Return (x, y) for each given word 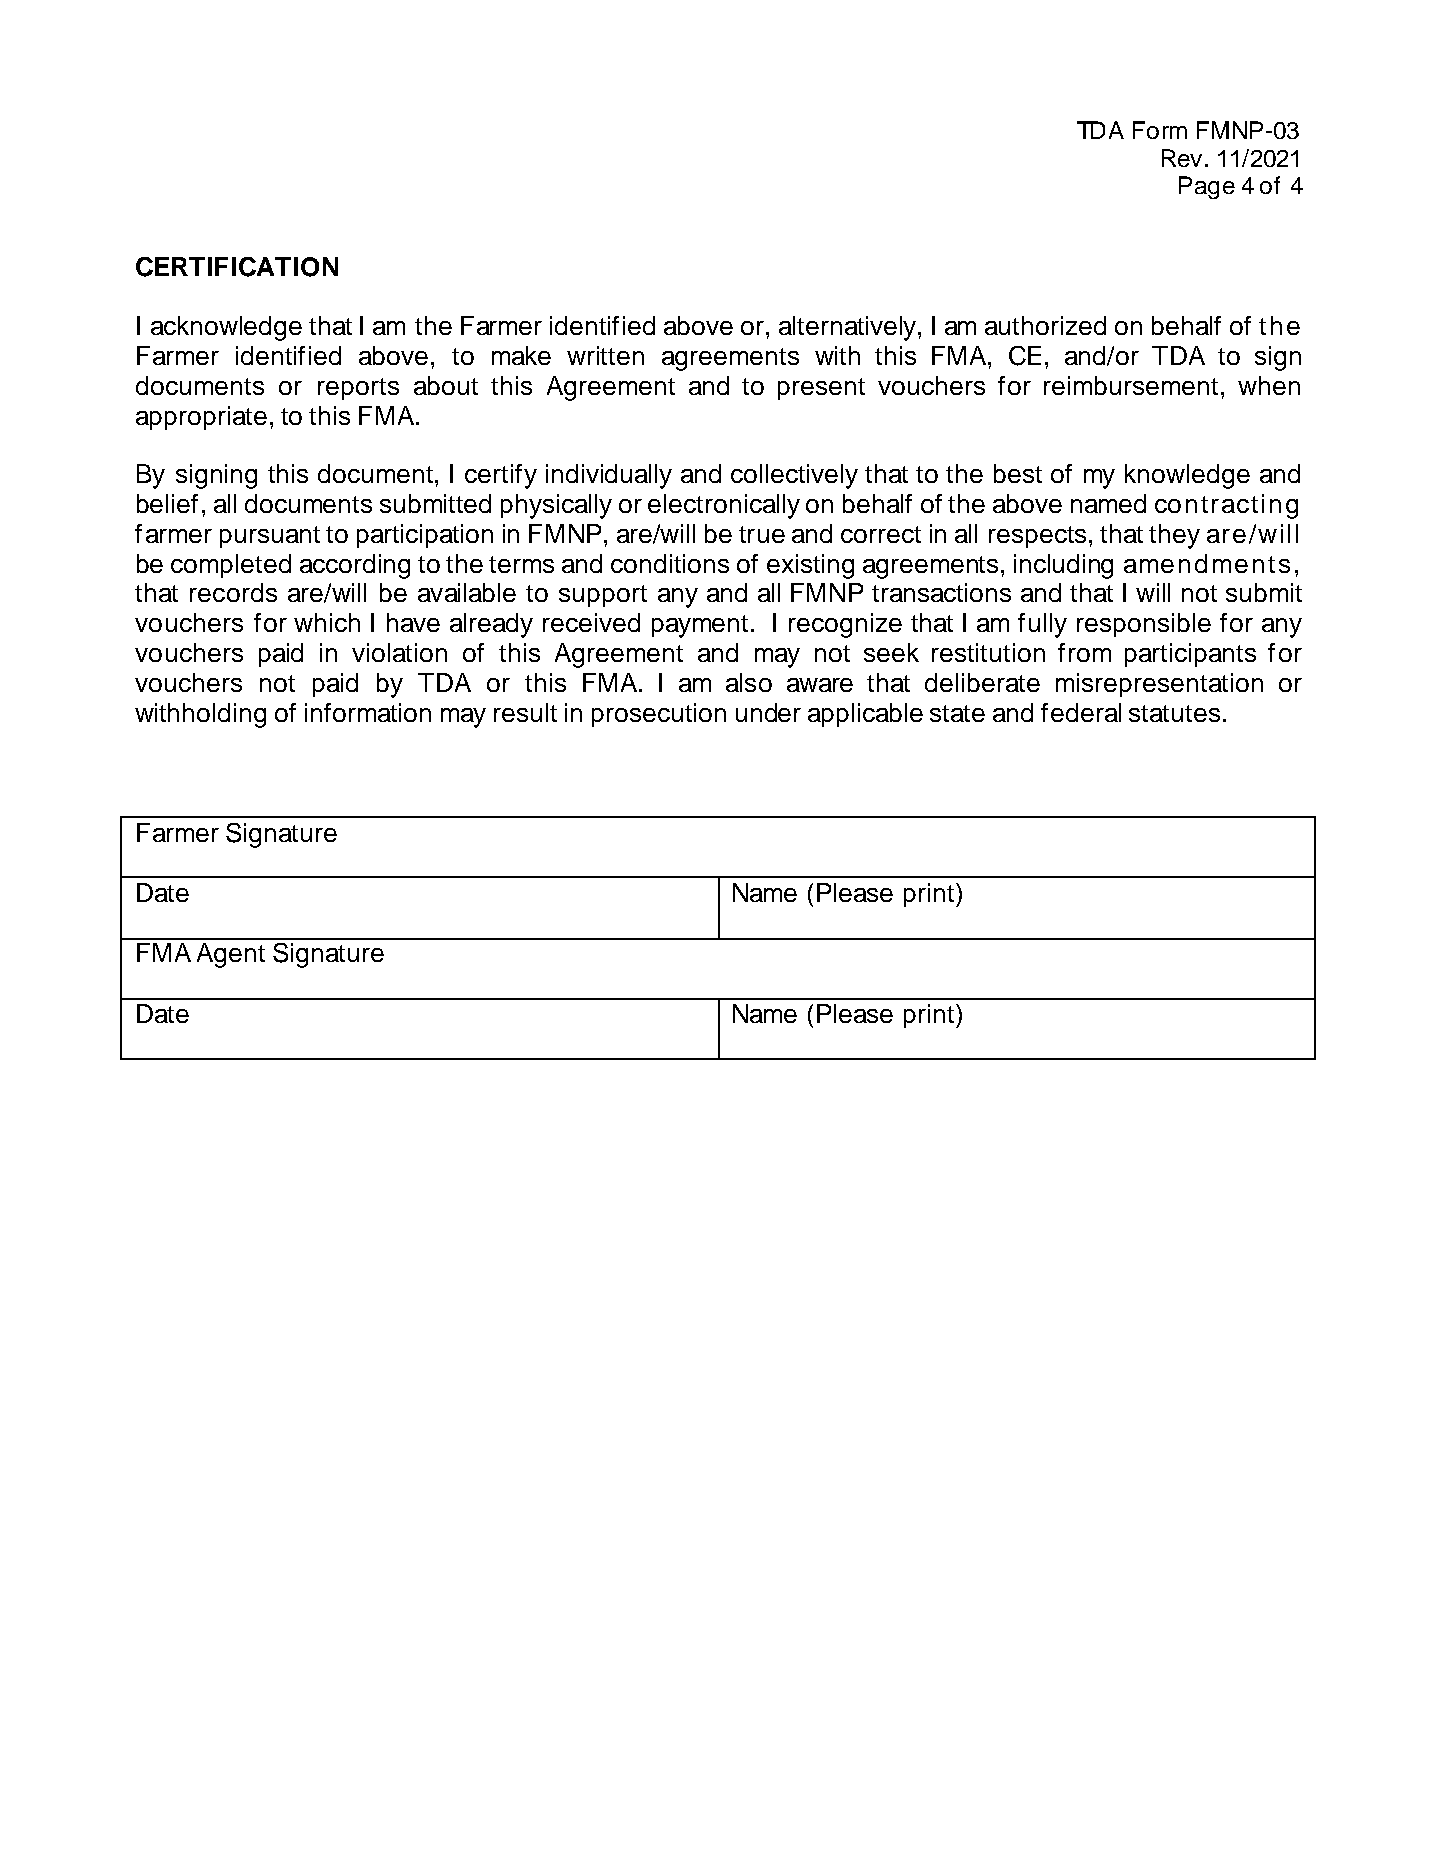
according (355, 566)
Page (1207, 187)
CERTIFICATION (237, 267)
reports (358, 389)
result (525, 712)
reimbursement (1131, 385)
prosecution (659, 715)
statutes (1174, 713)
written (605, 355)
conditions (670, 563)
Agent (231, 955)
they (1174, 536)
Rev (1182, 158)
